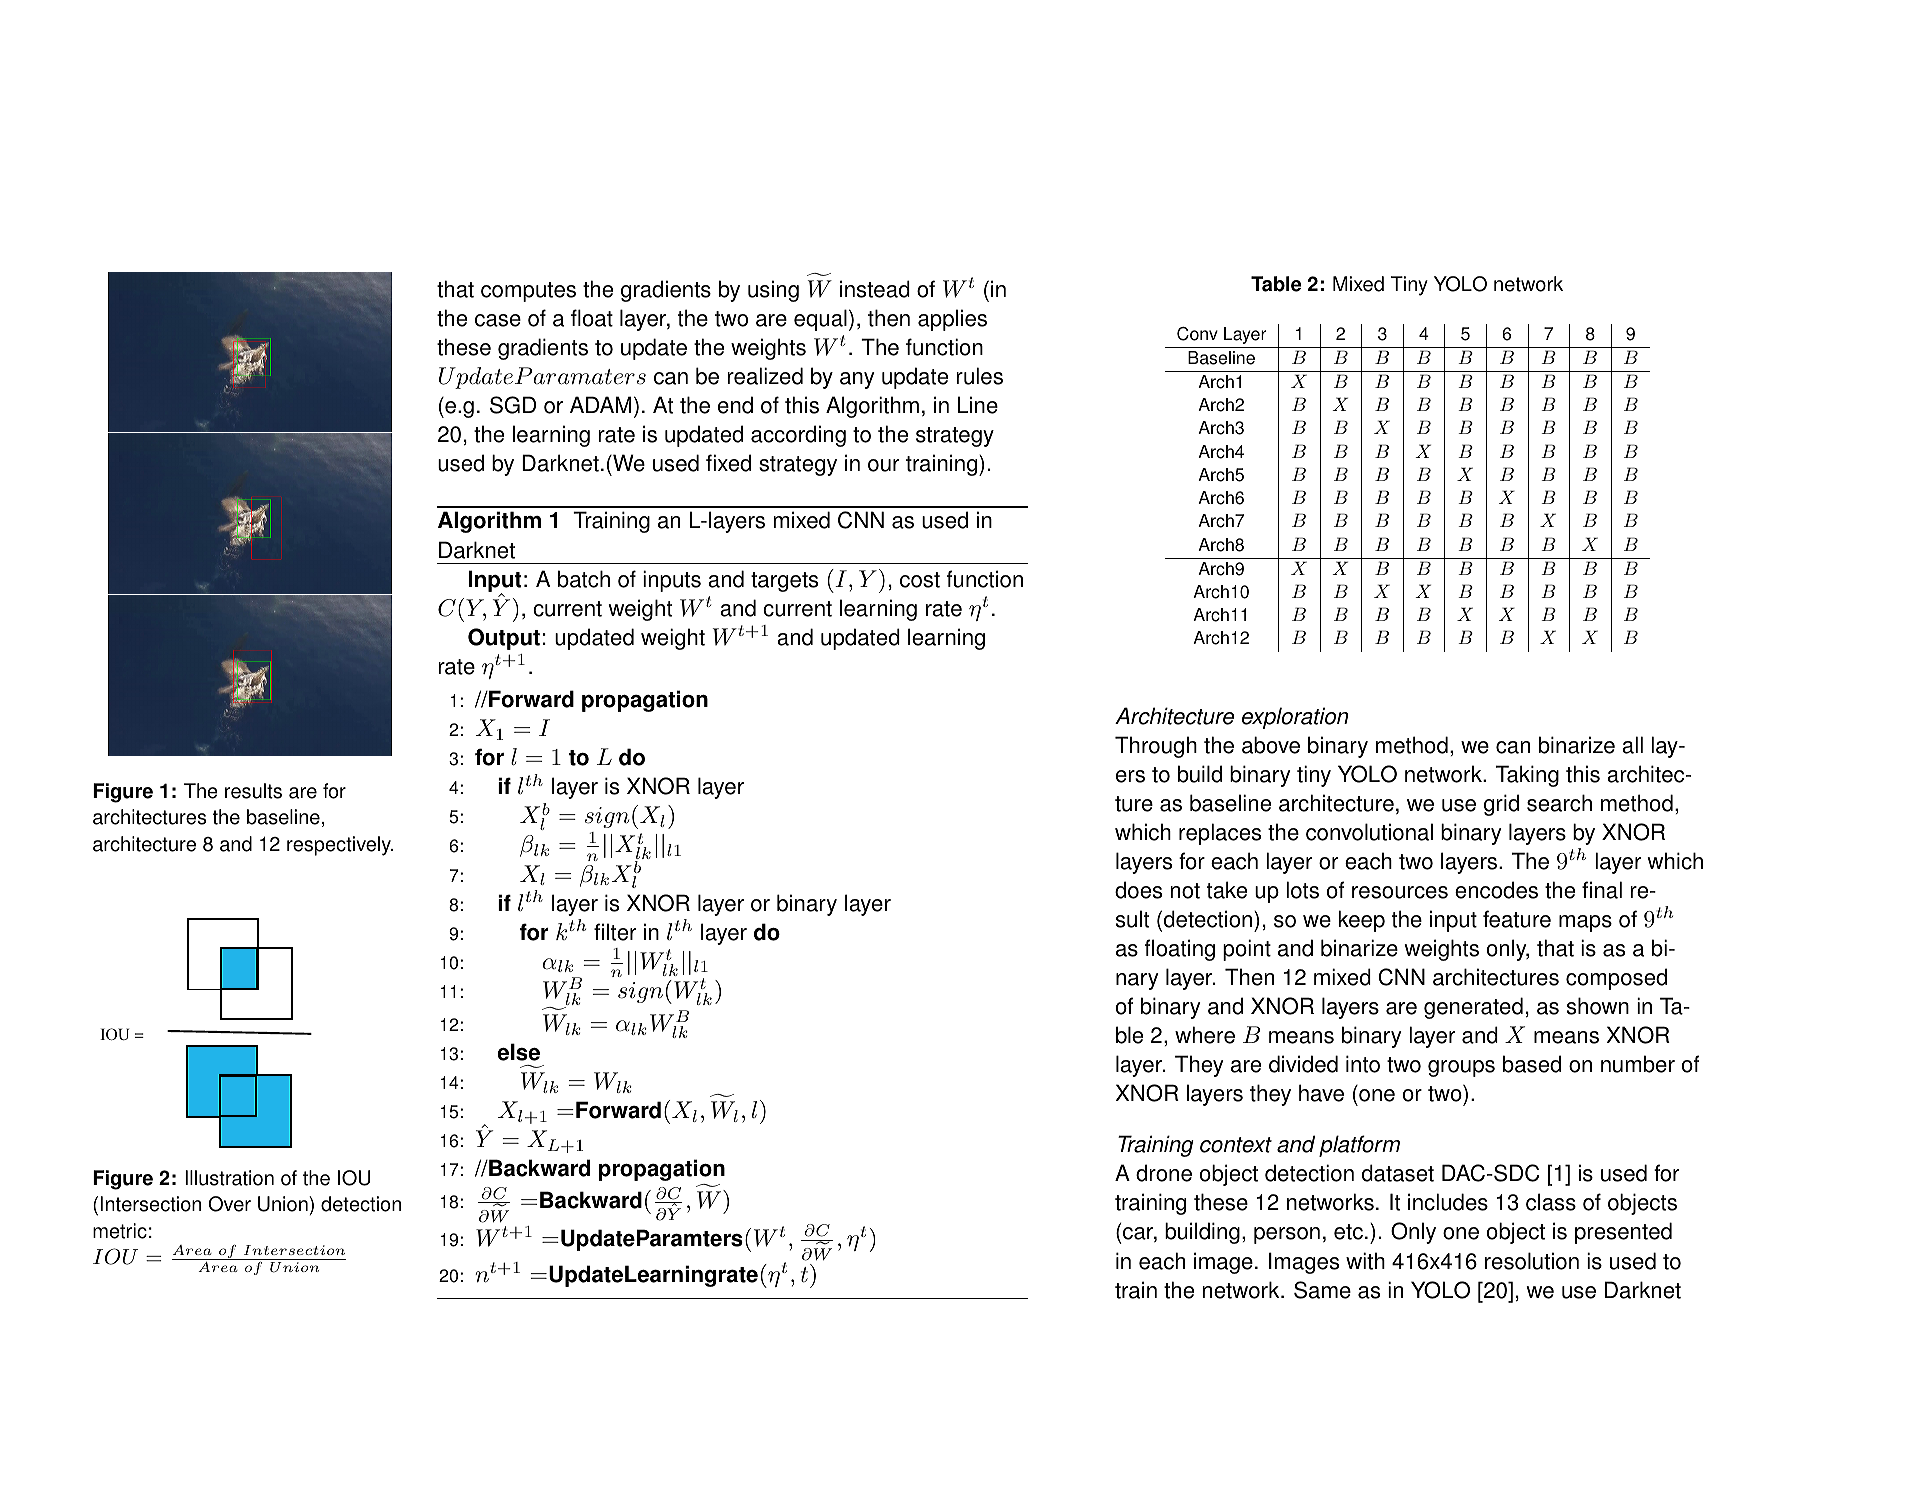 This screenshot has width=1924, height=1487. What do you see at coordinates (498, 320) in the screenshot?
I see `case` at bounding box center [498, 320].
